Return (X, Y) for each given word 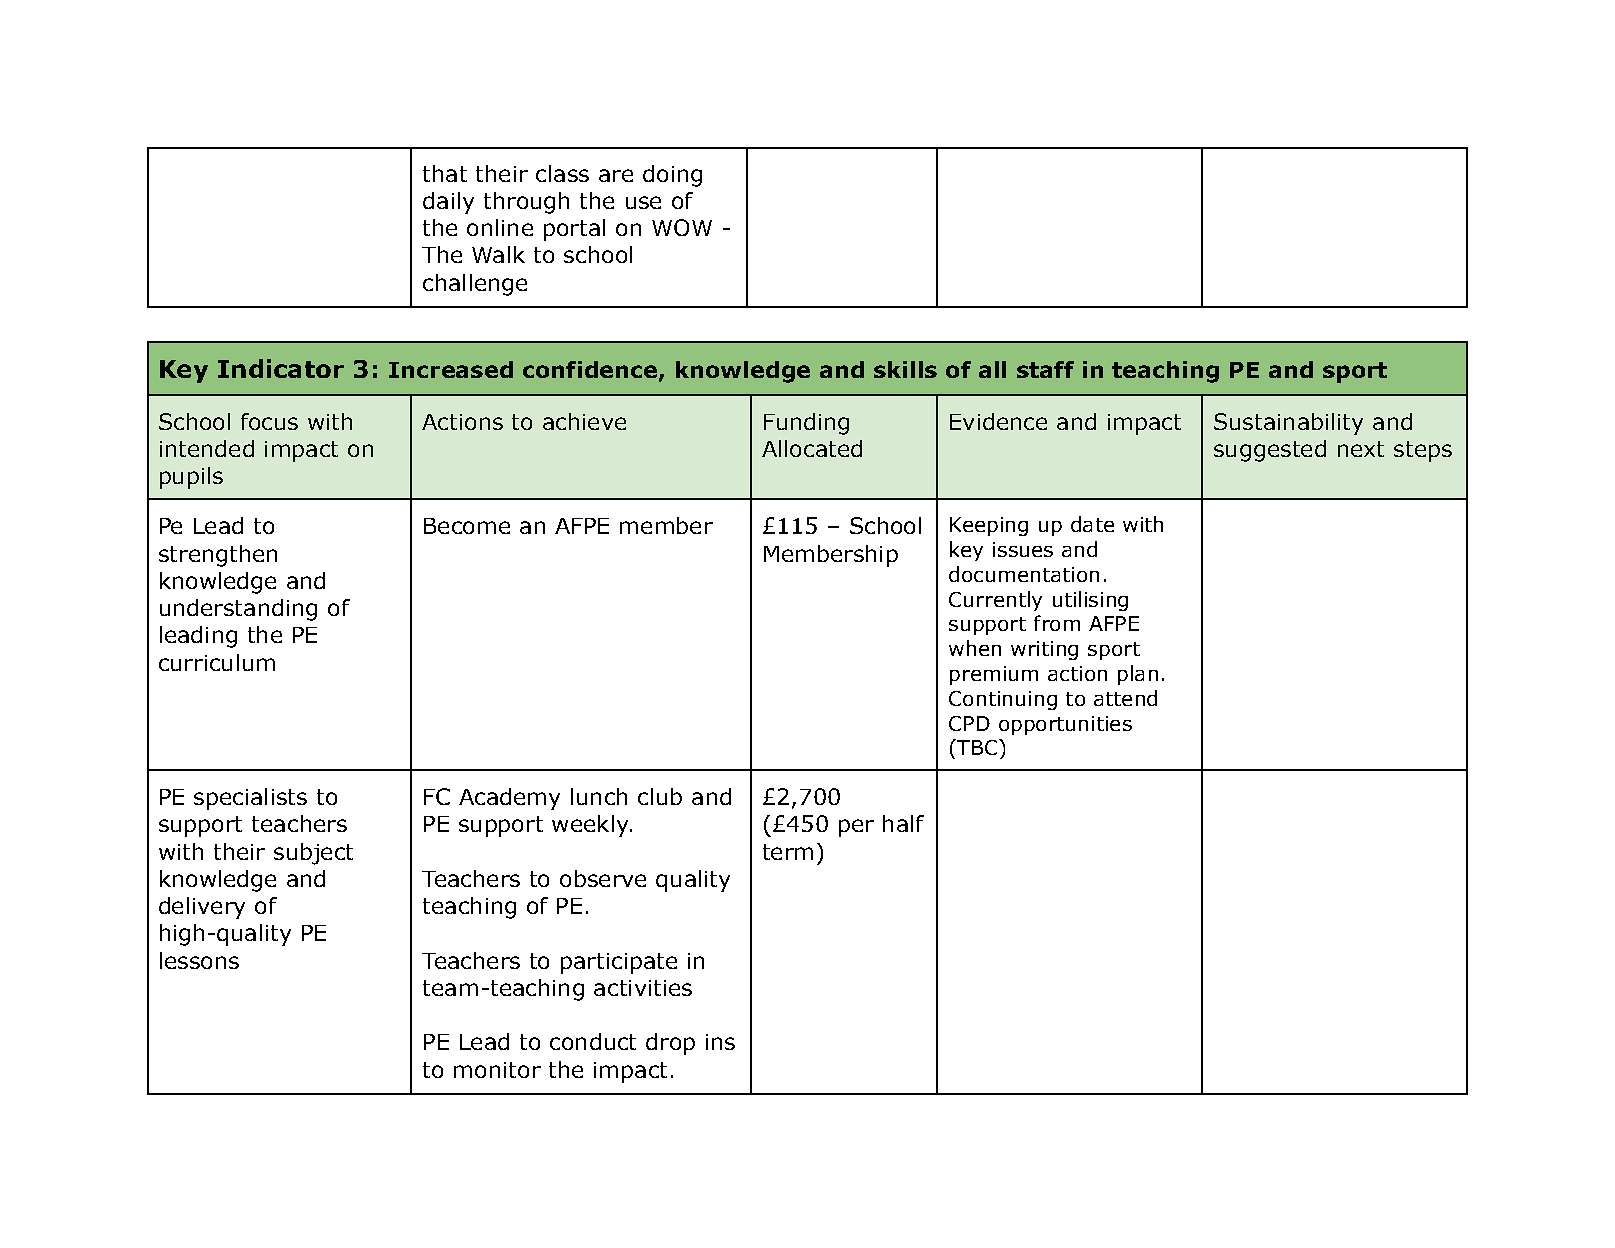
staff (1045, 369)
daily (448, 203)
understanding (238, 610)
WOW (682, 227)
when (975, 648)
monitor (497, 1070)
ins (720, 1042)
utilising (1090, 601)
